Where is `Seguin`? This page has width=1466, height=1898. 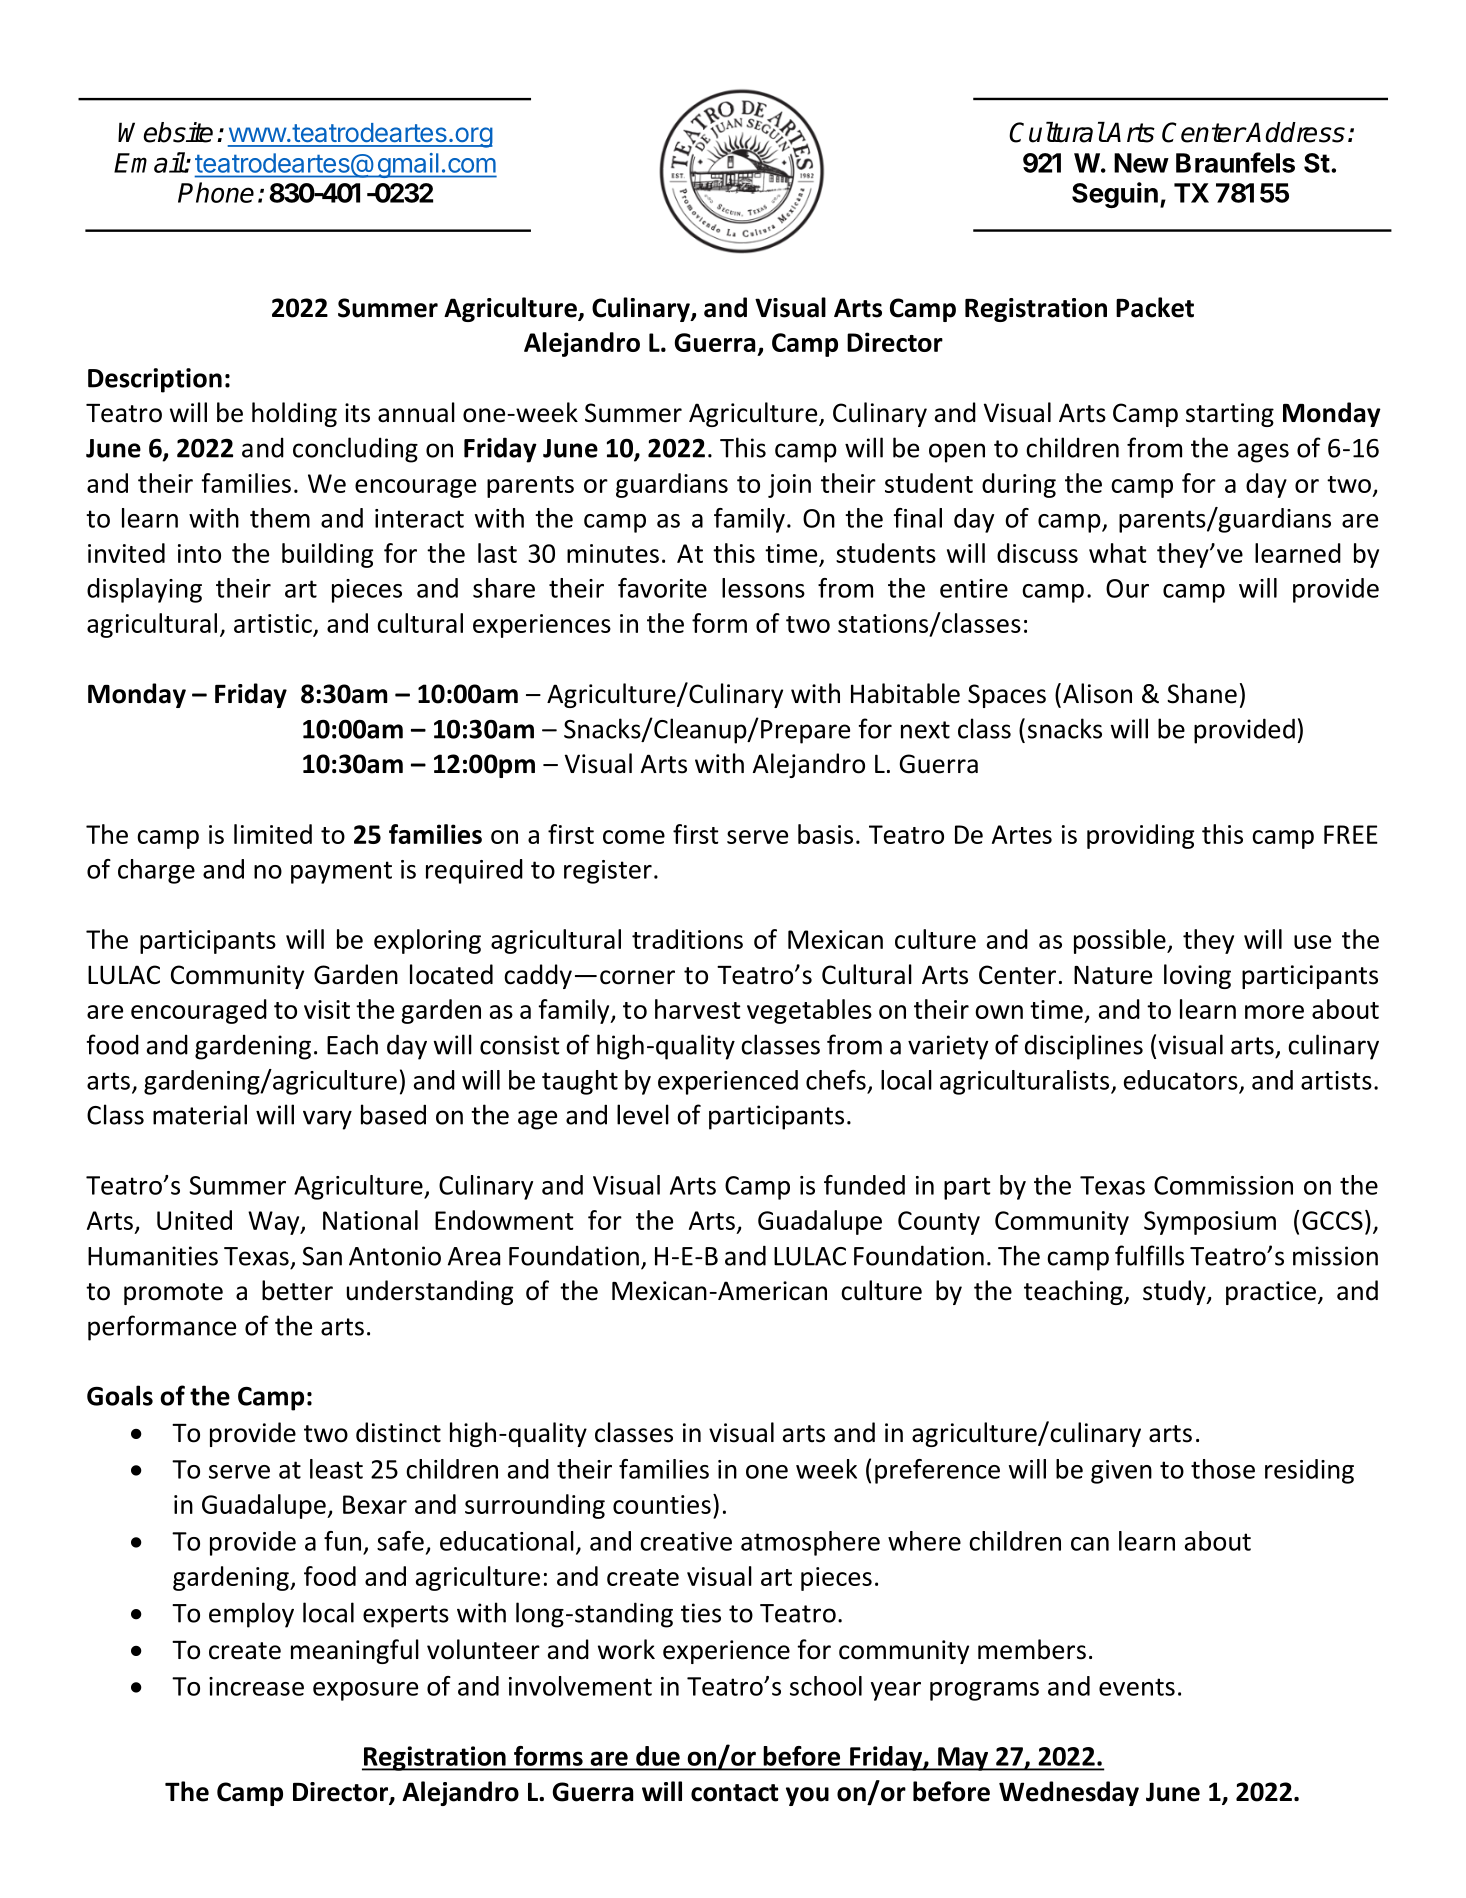 Seguin is located at coordinates (1115, 195).
